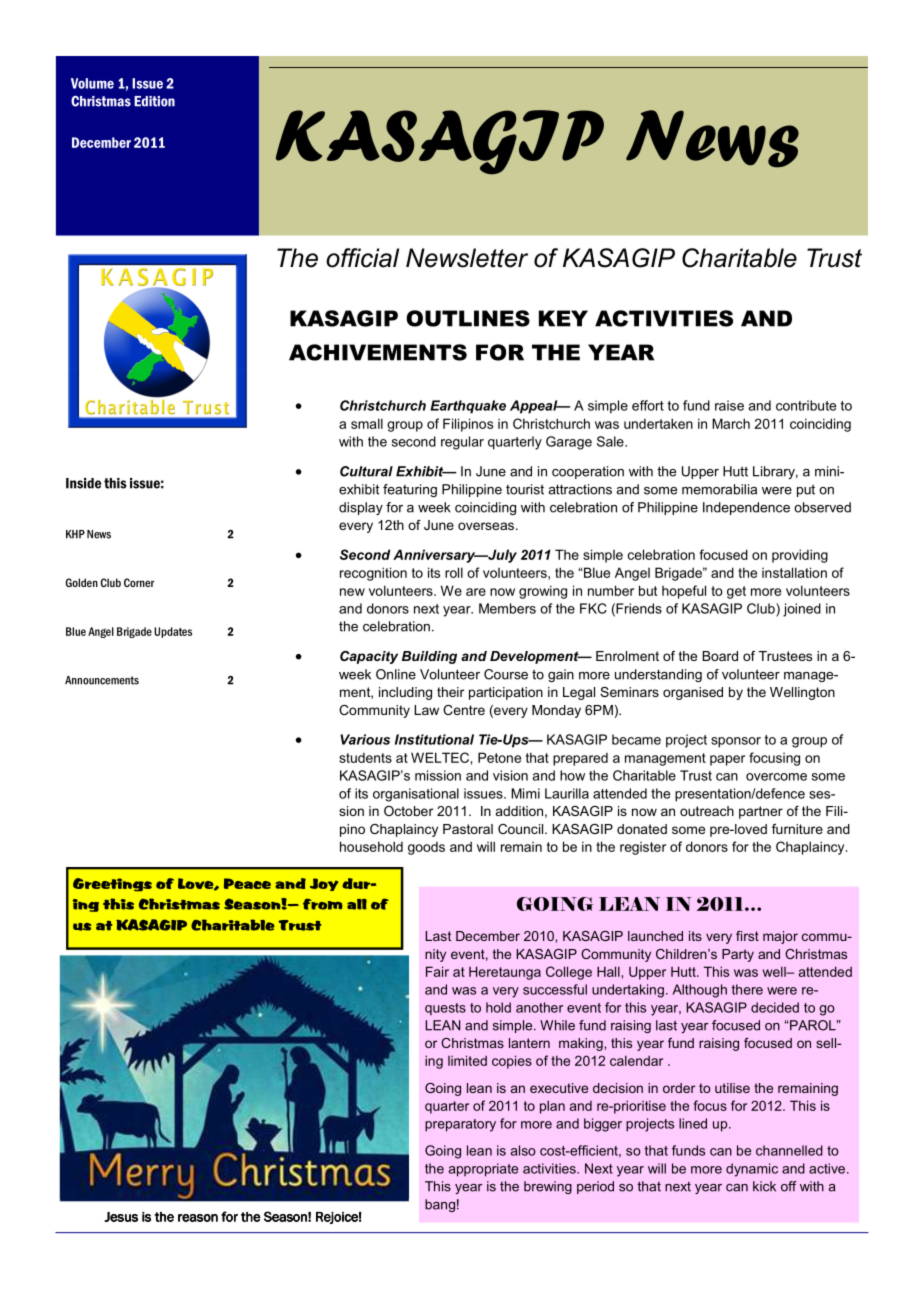 The width and height of the image is (924, 1308). Describe the element at coordinates (429, 657) in the image. I see `Building` at that location.
